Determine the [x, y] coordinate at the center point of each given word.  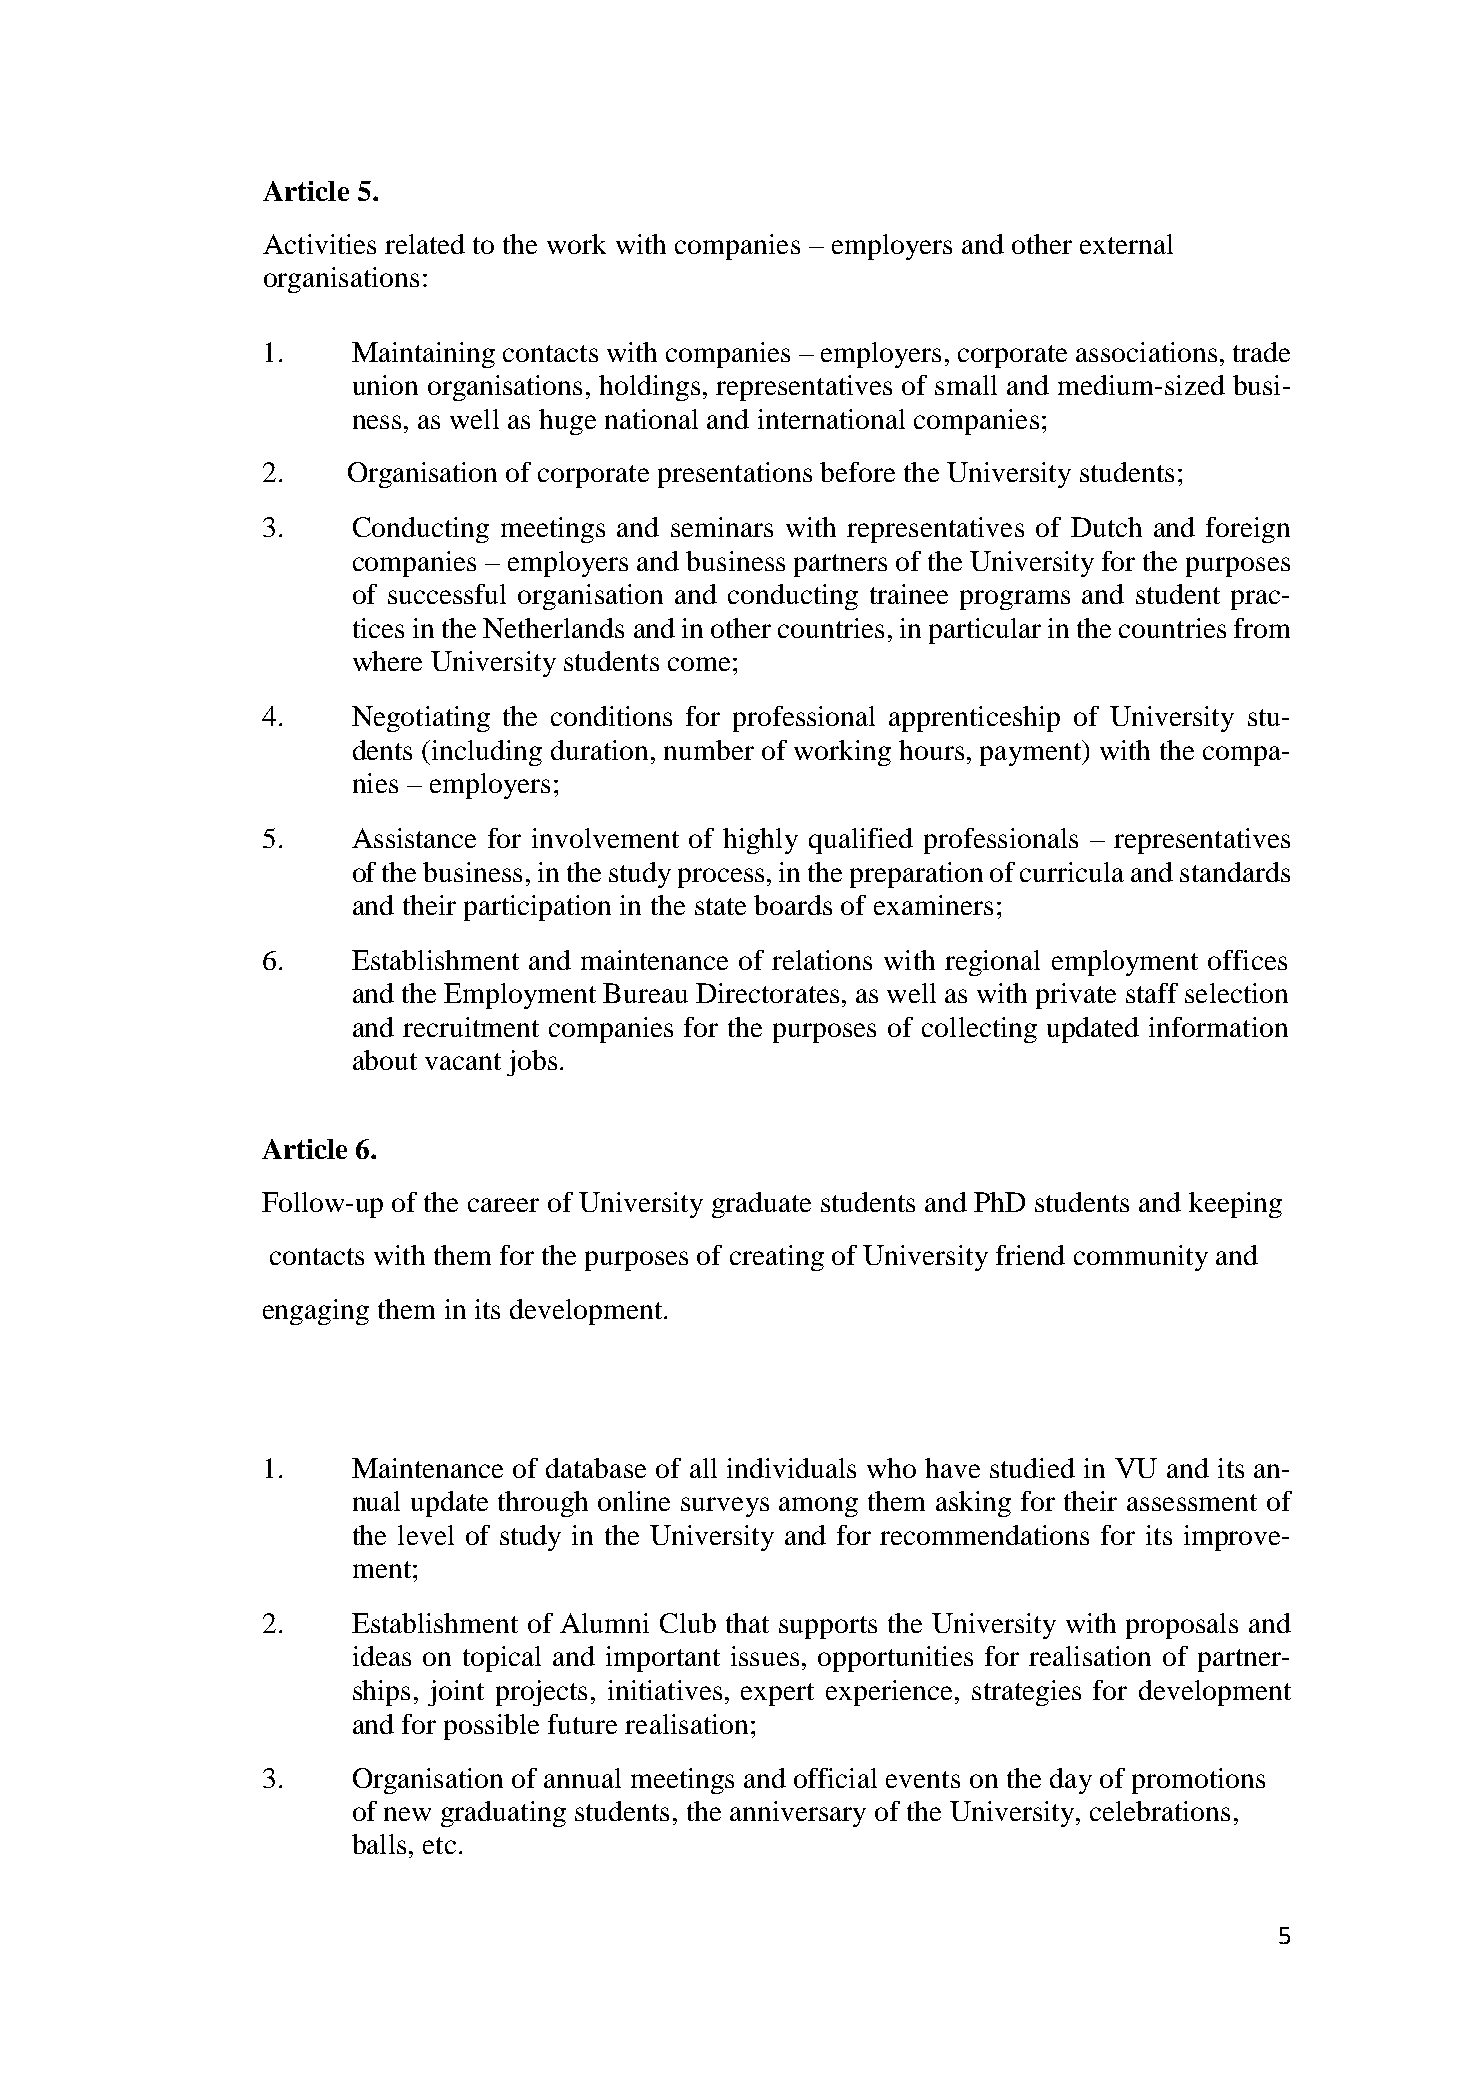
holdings [649, 388]
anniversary [798, 1814]
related [425, 244]
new [407, 1814]
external [1126, 244]
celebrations [1160, 1811]
